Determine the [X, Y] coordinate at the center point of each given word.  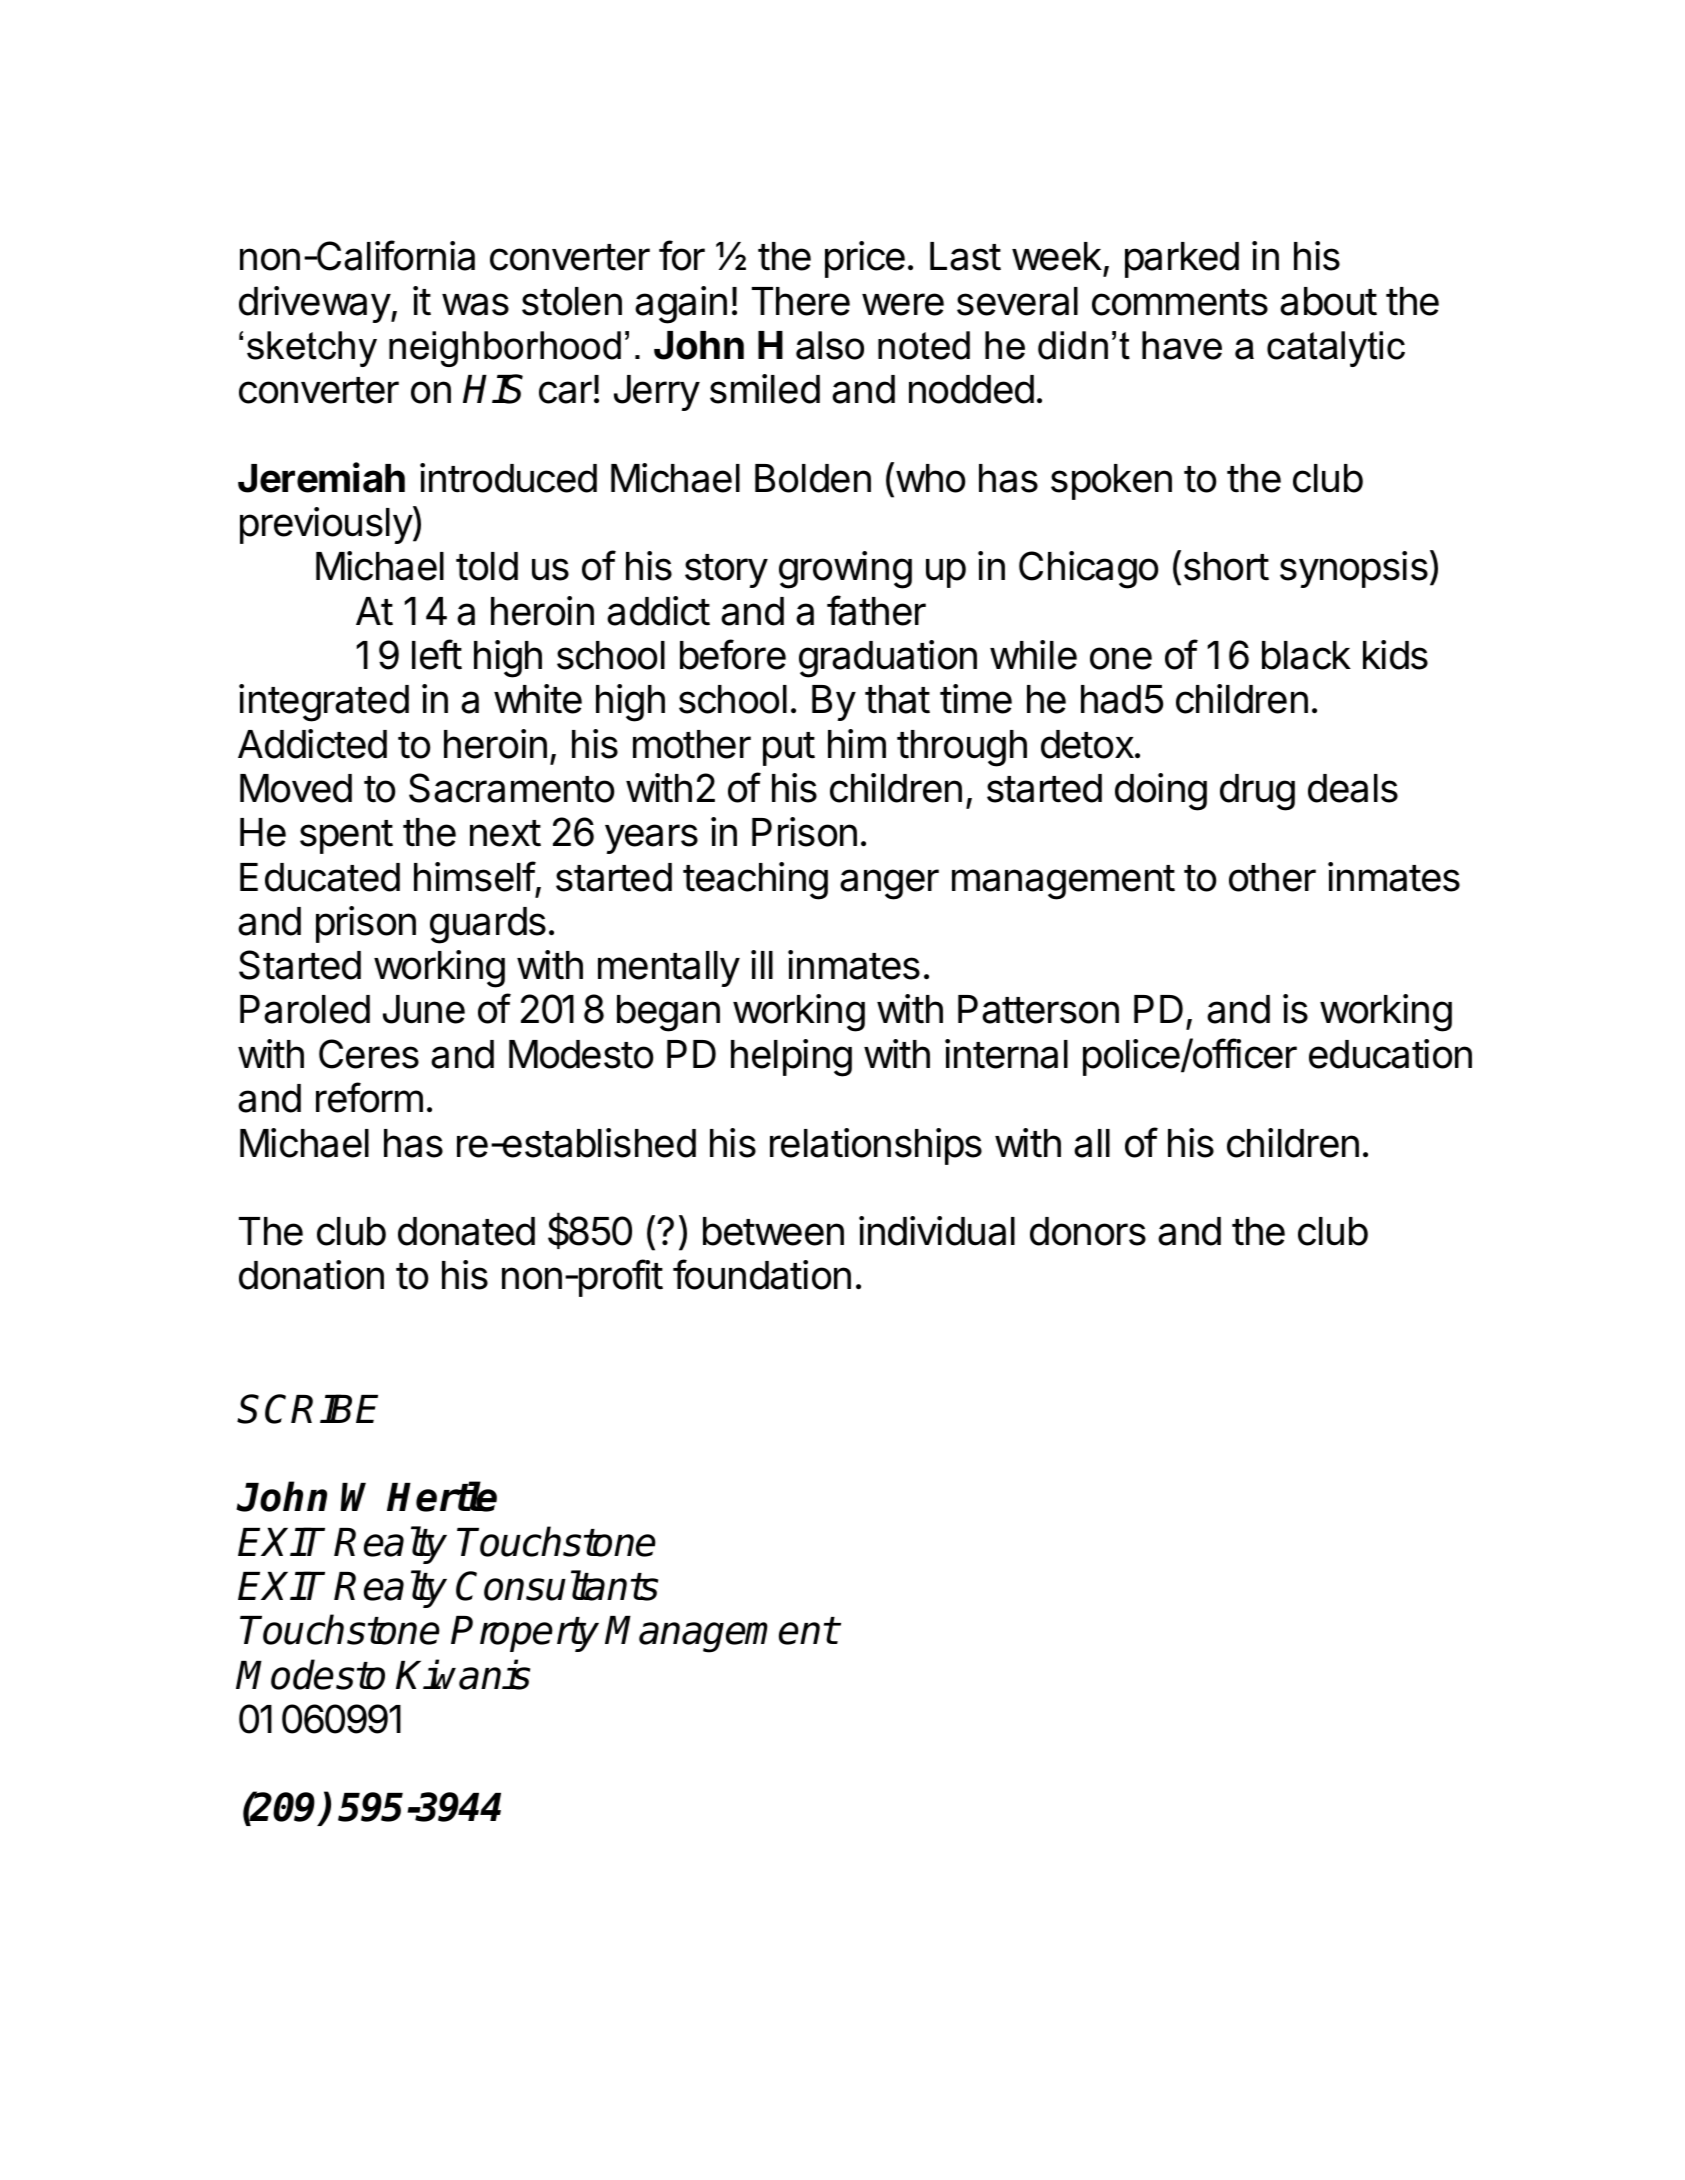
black [1306, 655]
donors [1088, 1231]
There [801, 301]
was [475, 304]
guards [488, 925]
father [876, 610]
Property [525, 1634]
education [1390, 1054]
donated [466, 1231]
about [1328, 301]
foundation [762, 1274]
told [487, 566]
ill [762, 964]
